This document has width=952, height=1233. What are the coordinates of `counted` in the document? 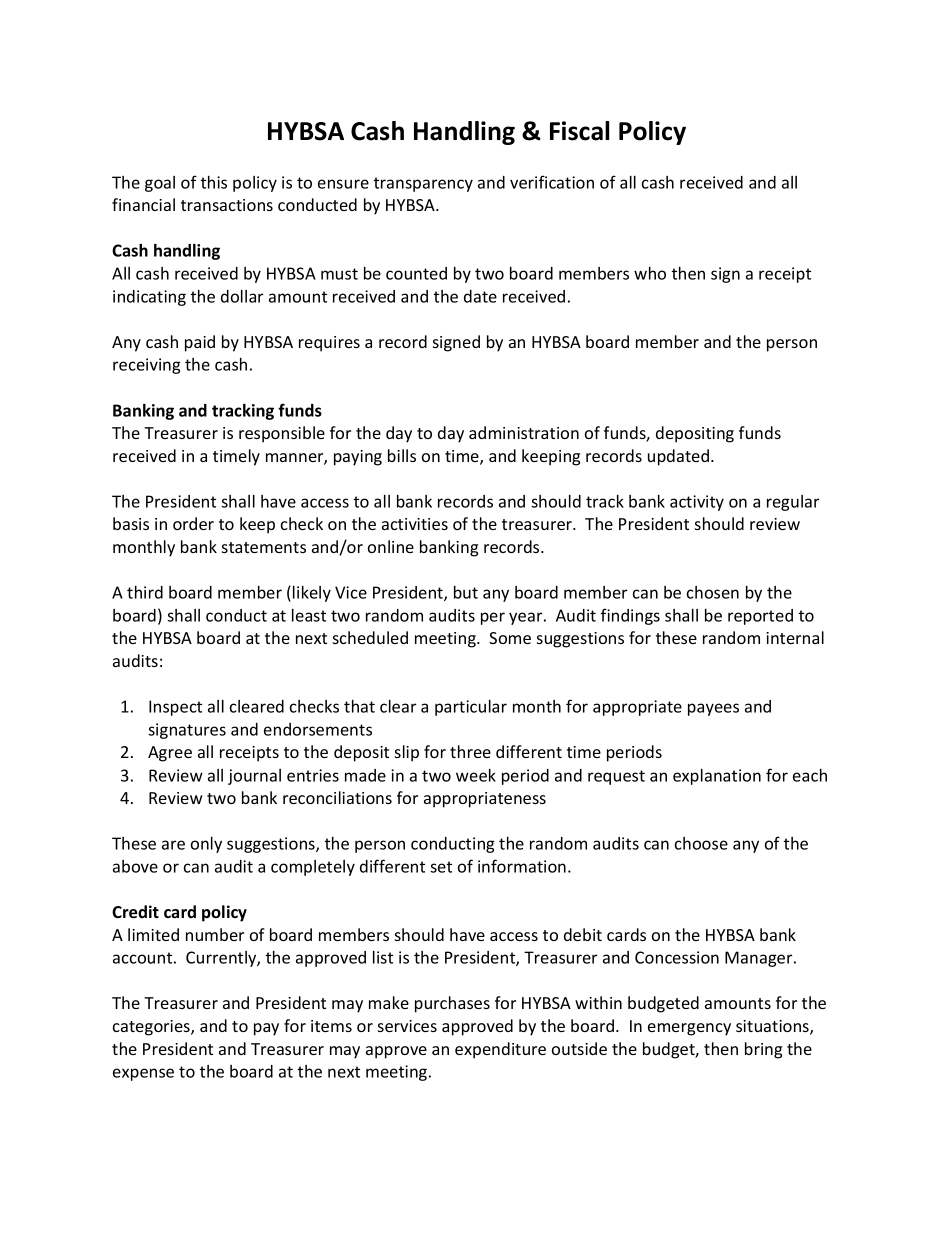 It's located at (416, 273).
